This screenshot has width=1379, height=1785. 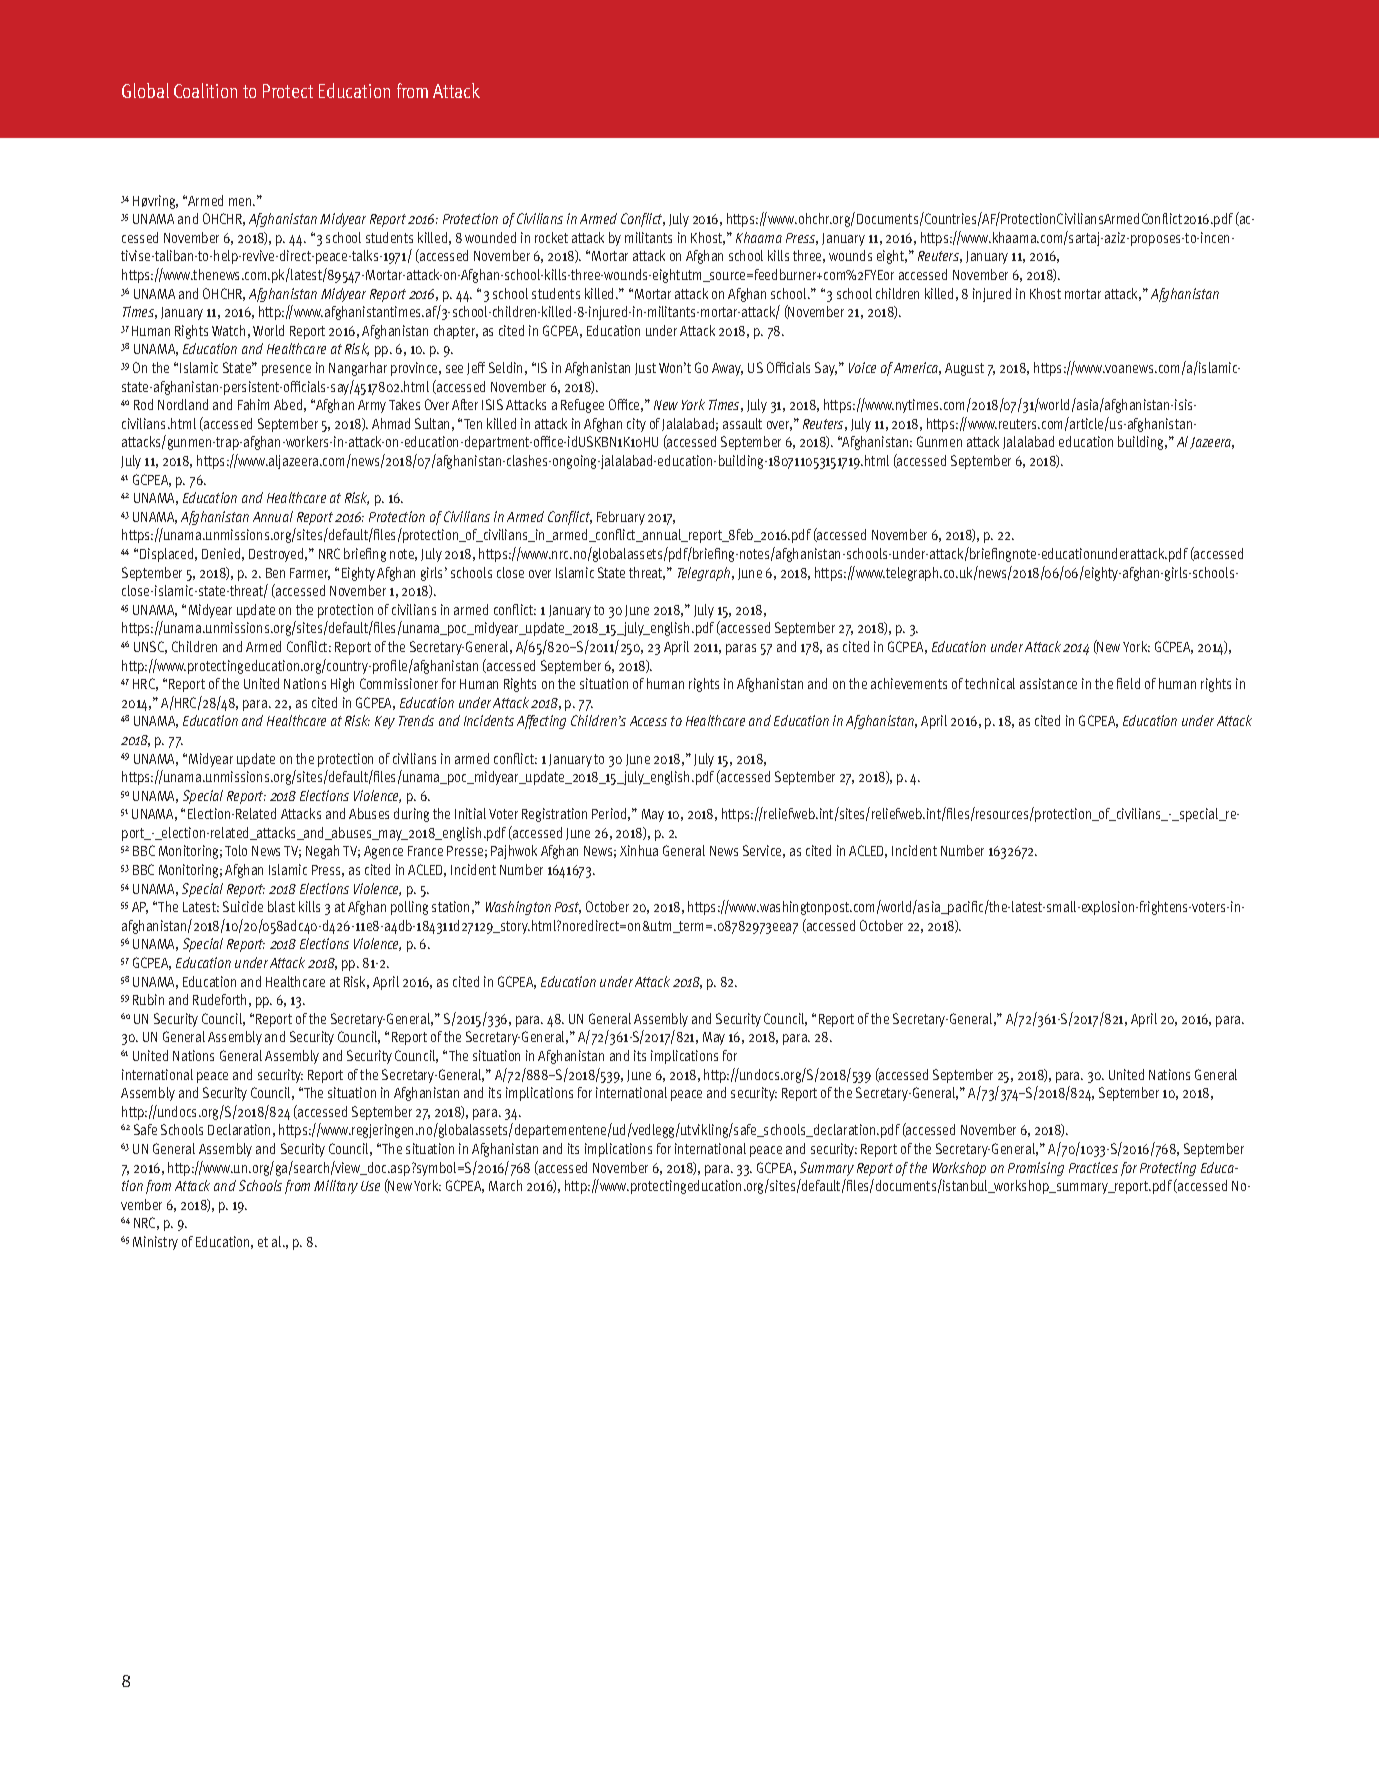 I want to click on assistance, so click(x=1048, y=683).
